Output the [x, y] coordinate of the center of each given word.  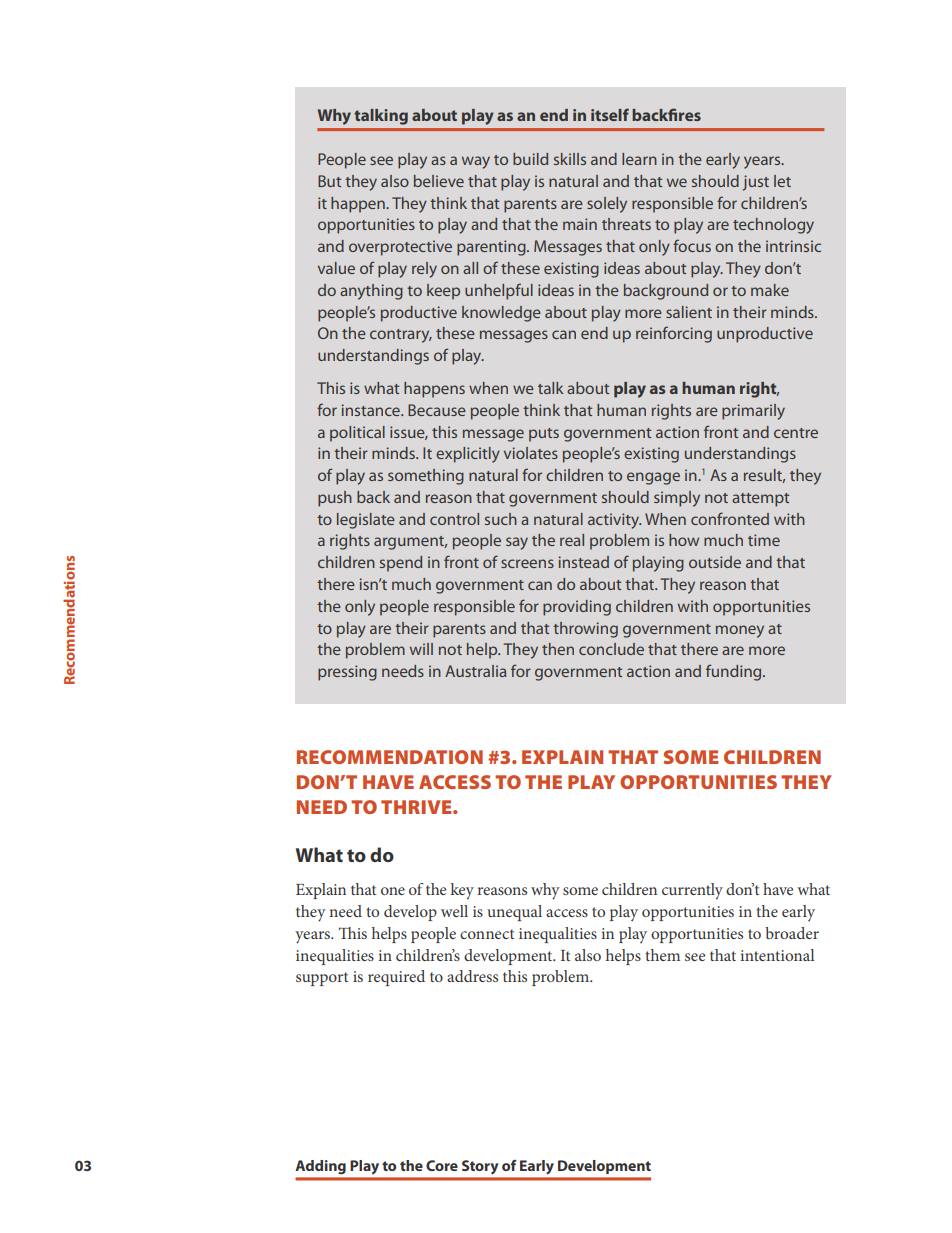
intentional [777, 955]
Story [480, 1167]
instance [372, 410]
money [740, 631]
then [558, 649]
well [454, 911]
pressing [347, 673]
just [756, 183]
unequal [515, 913]
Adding [320, 1167]
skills [570, 159]
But [329, 181]
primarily [753, 412]
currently [692, 891]
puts [544, 435]
